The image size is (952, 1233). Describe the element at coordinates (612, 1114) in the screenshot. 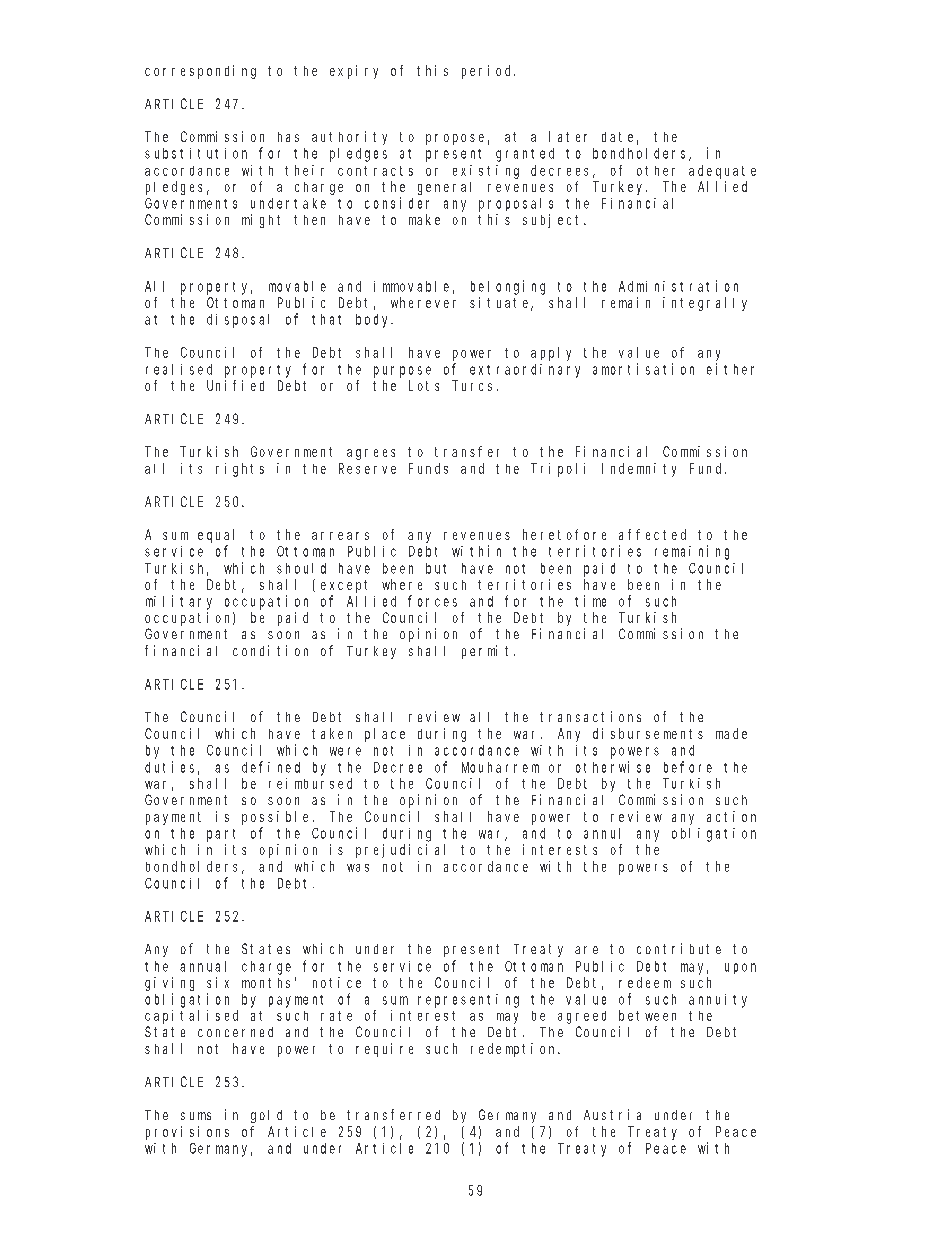

I see `Austria` at that location.
